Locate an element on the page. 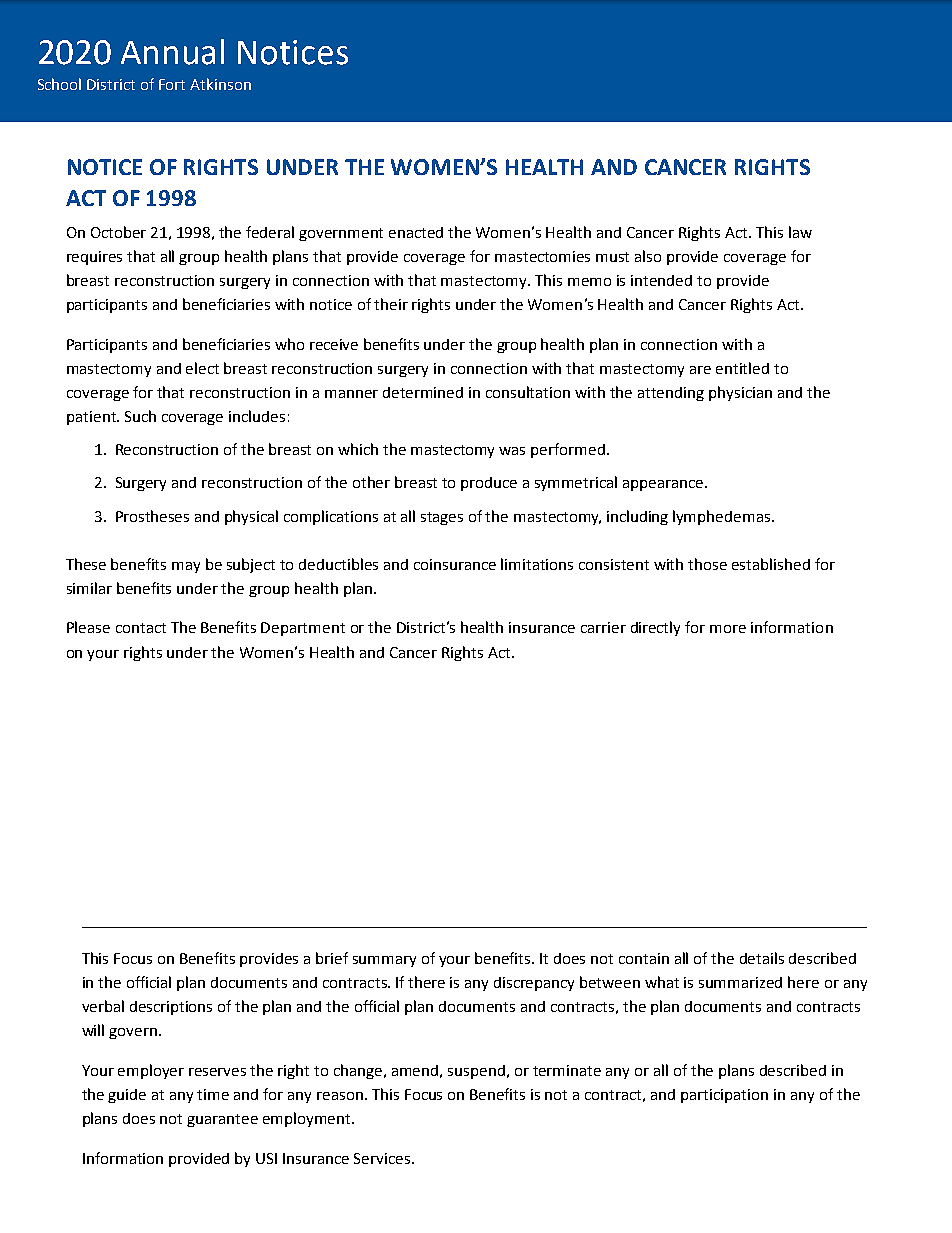  Services is located at coordinates (383, 1158).
